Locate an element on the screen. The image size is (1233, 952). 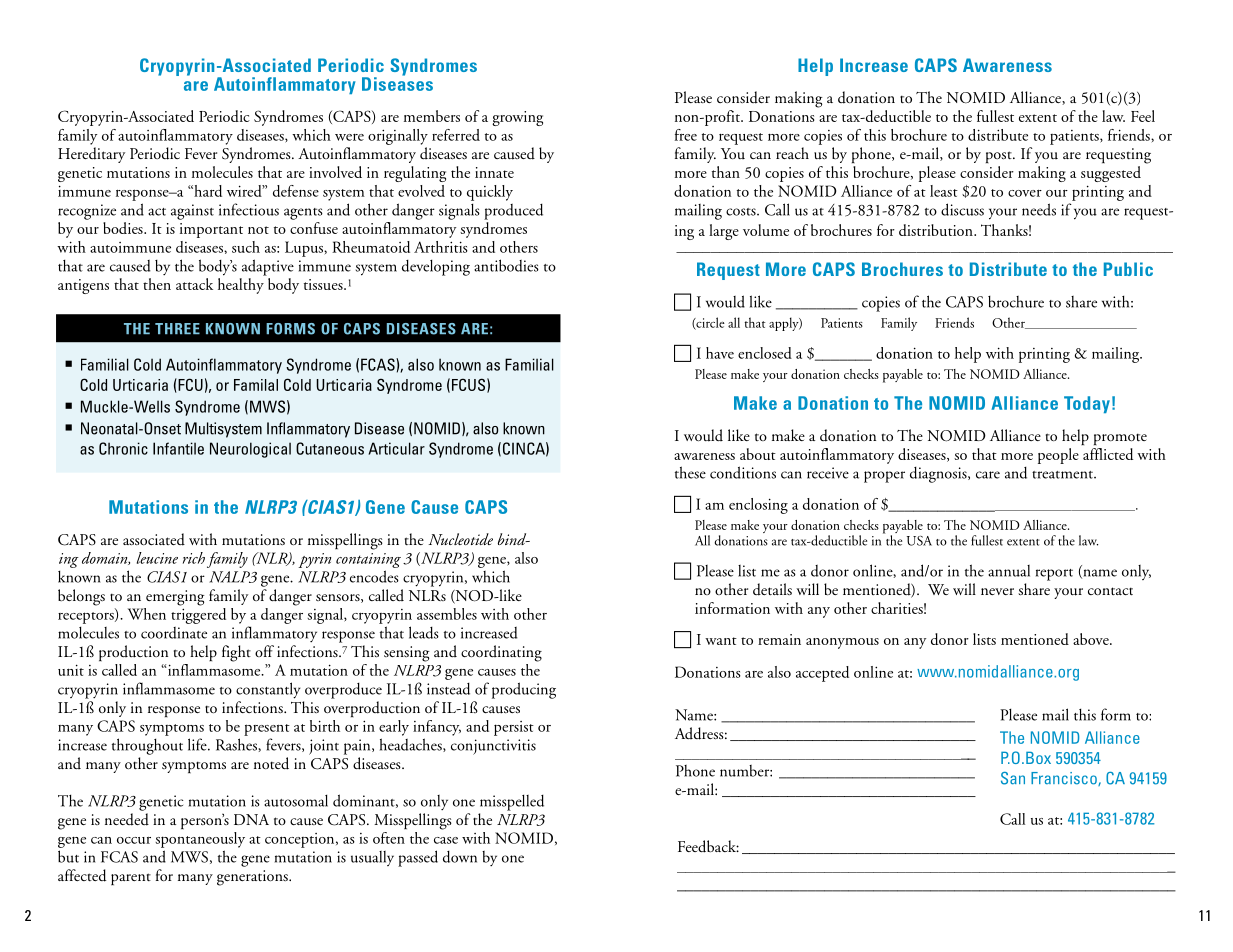
Hereditary is located at coordinates (91, 155).
